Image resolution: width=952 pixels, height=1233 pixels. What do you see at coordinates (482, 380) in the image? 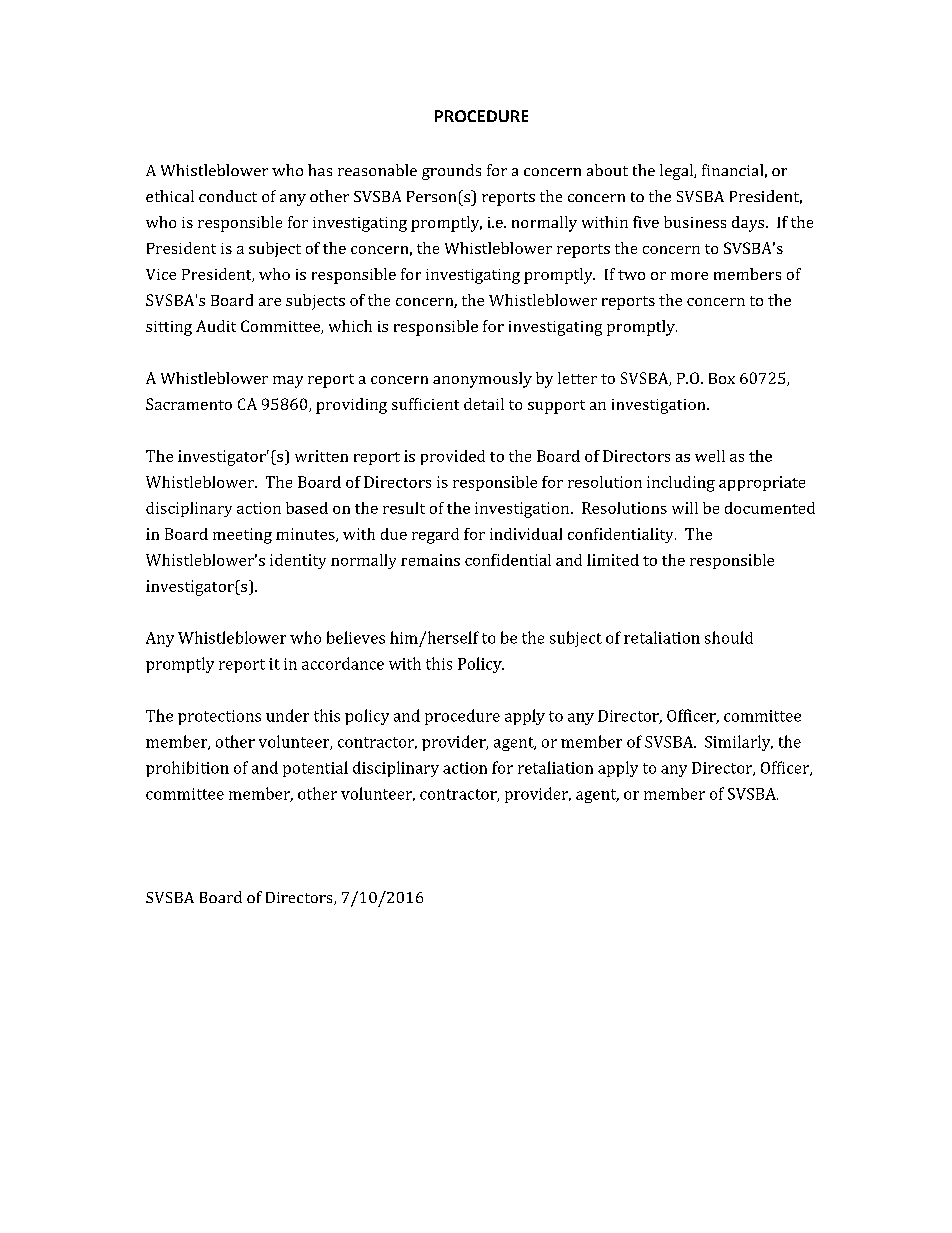
I see `anonymously` at bounding box center [482, 380].
